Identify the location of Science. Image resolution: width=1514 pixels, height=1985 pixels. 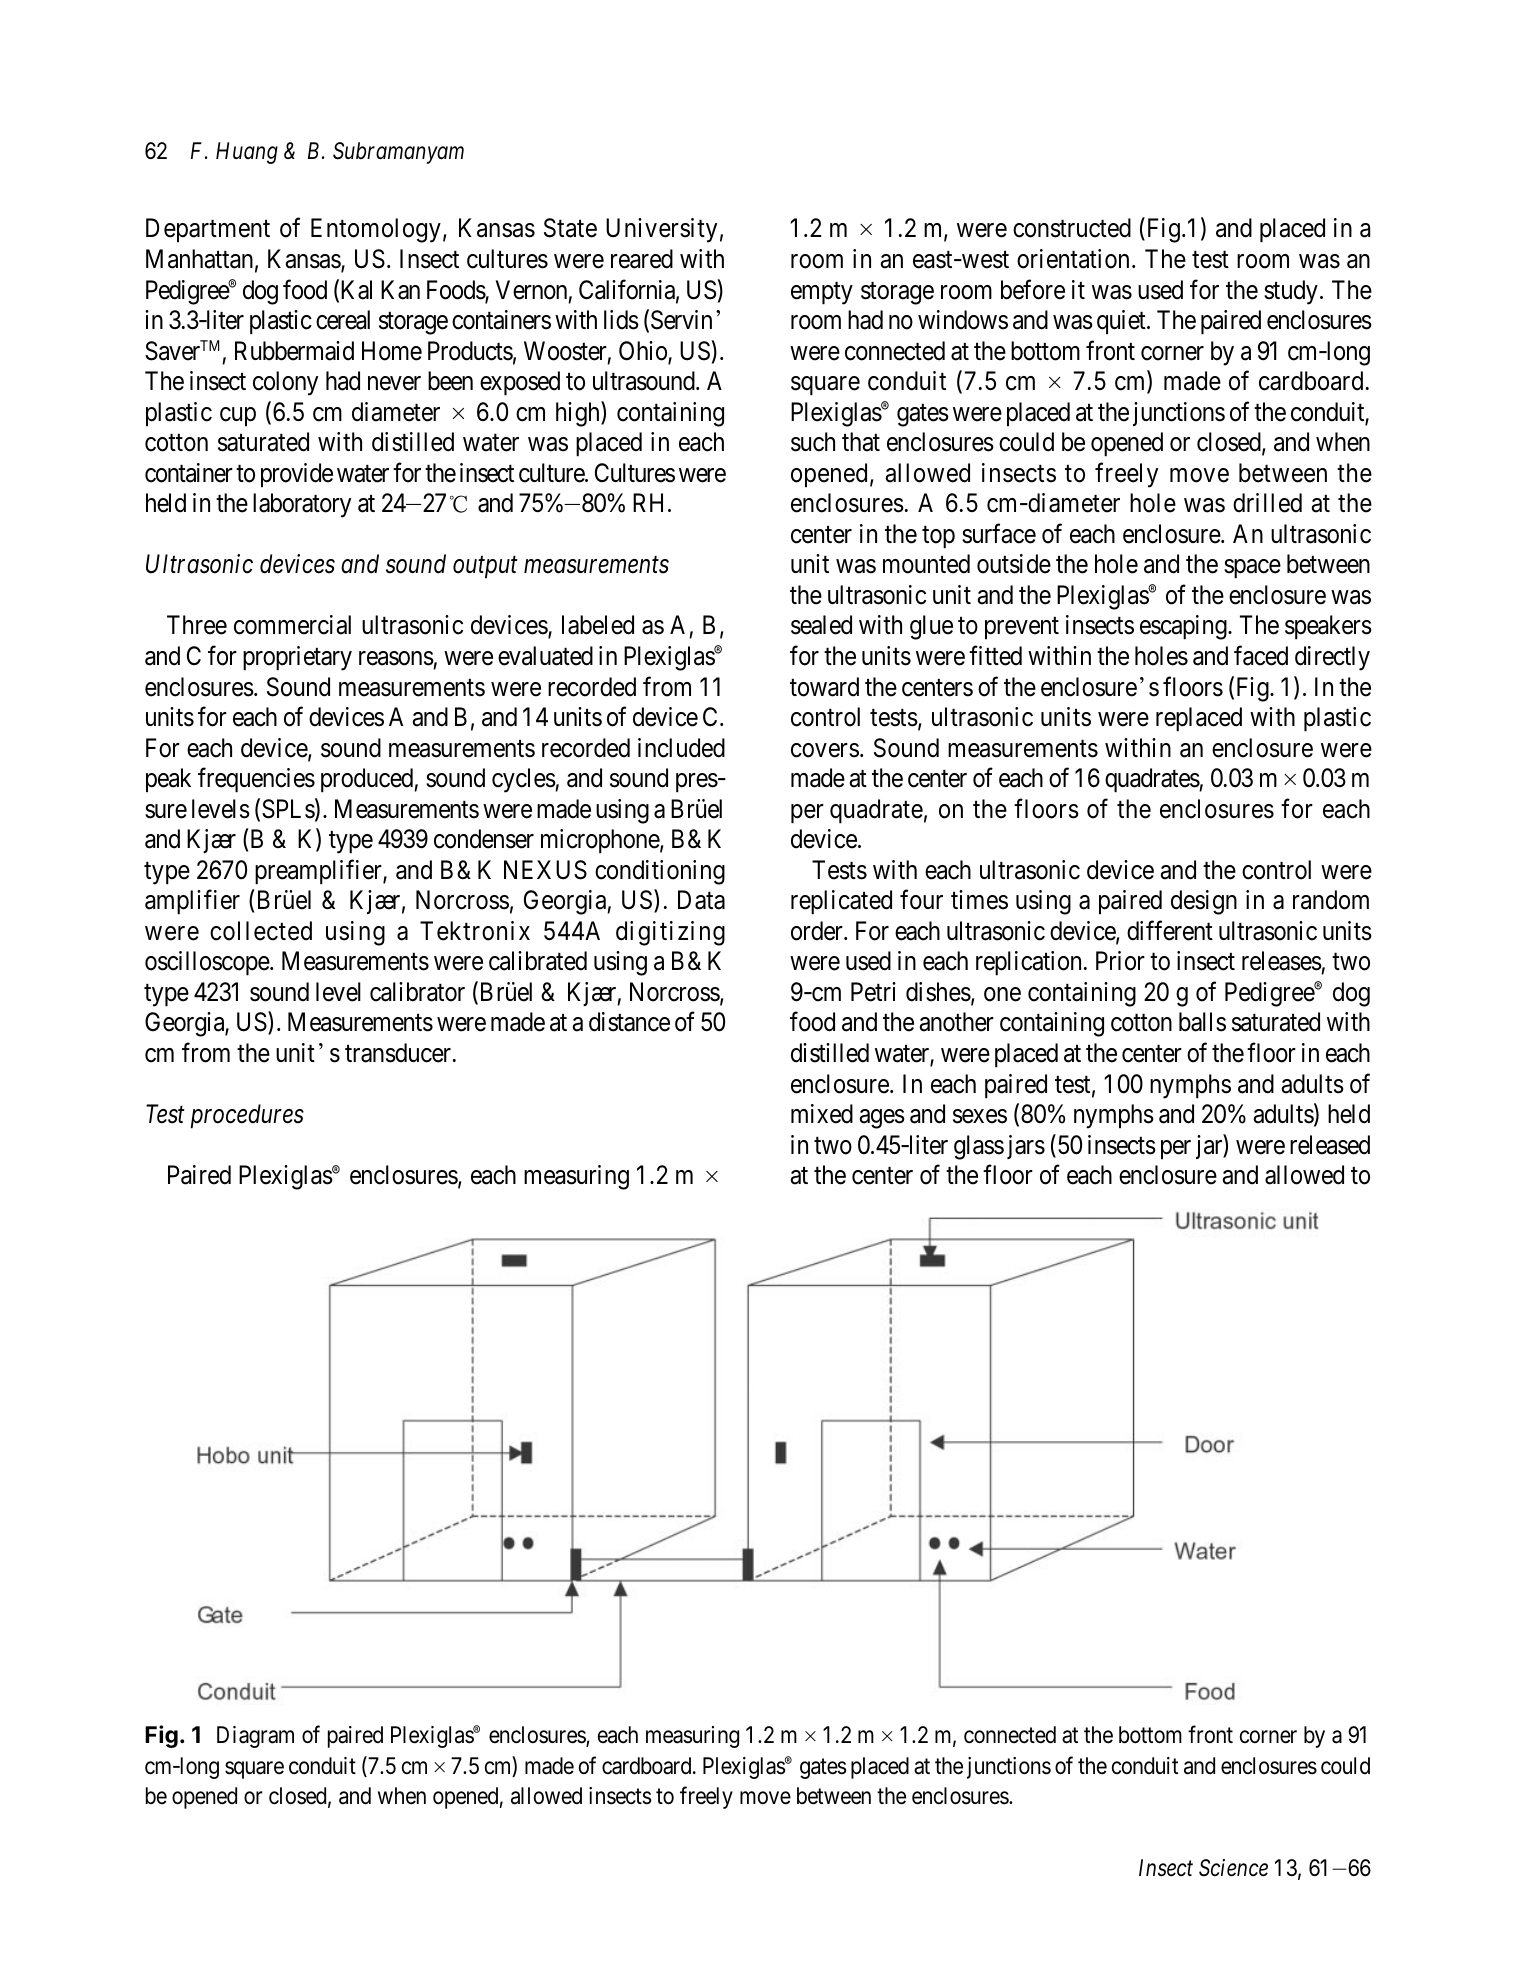
(1233, 1868).
